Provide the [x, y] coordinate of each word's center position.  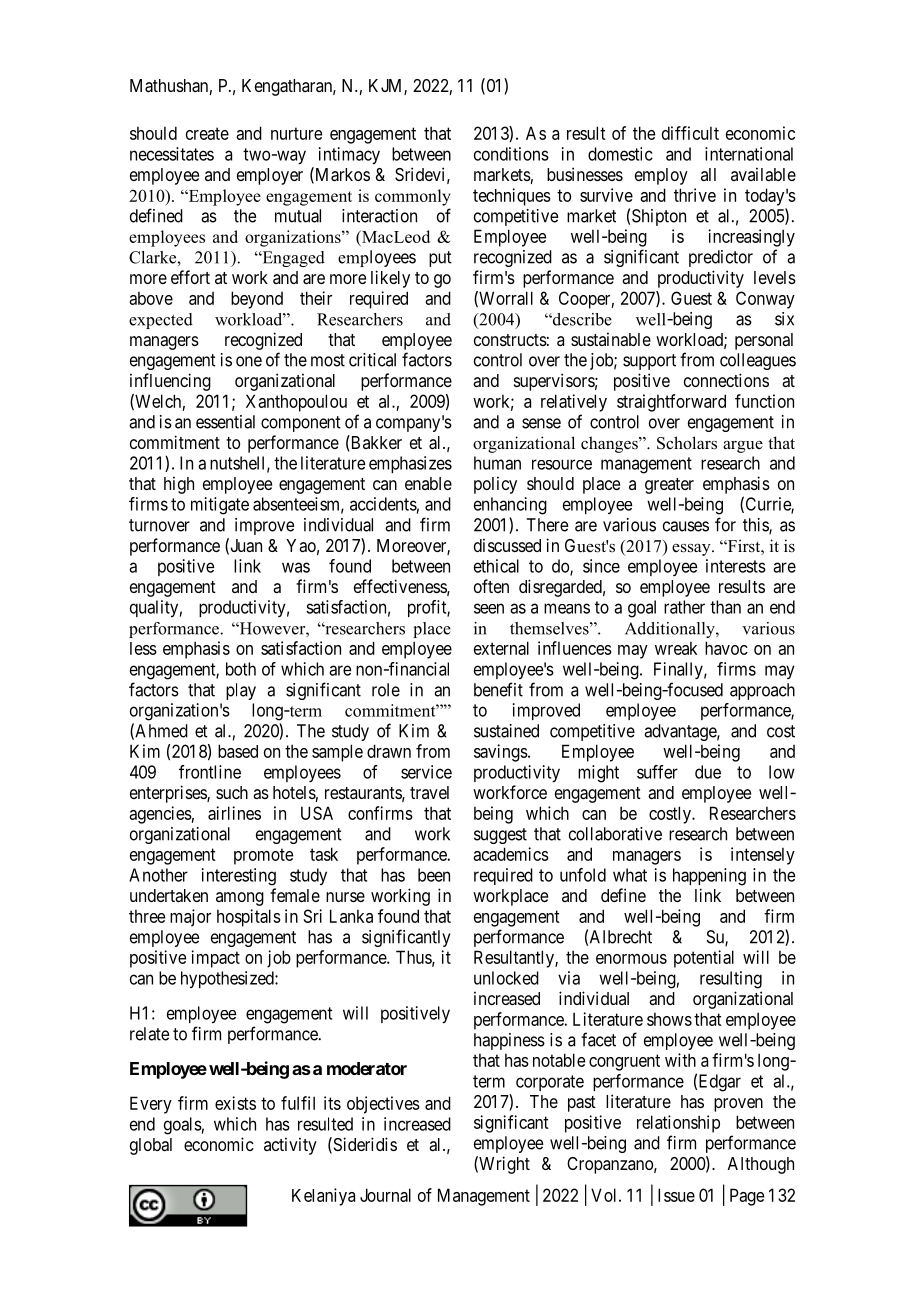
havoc [726, 648]
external [501, 648]
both [241, 669]
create [207, 133]
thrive [695, 195]
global [151, 1146]
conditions [511, 154]
